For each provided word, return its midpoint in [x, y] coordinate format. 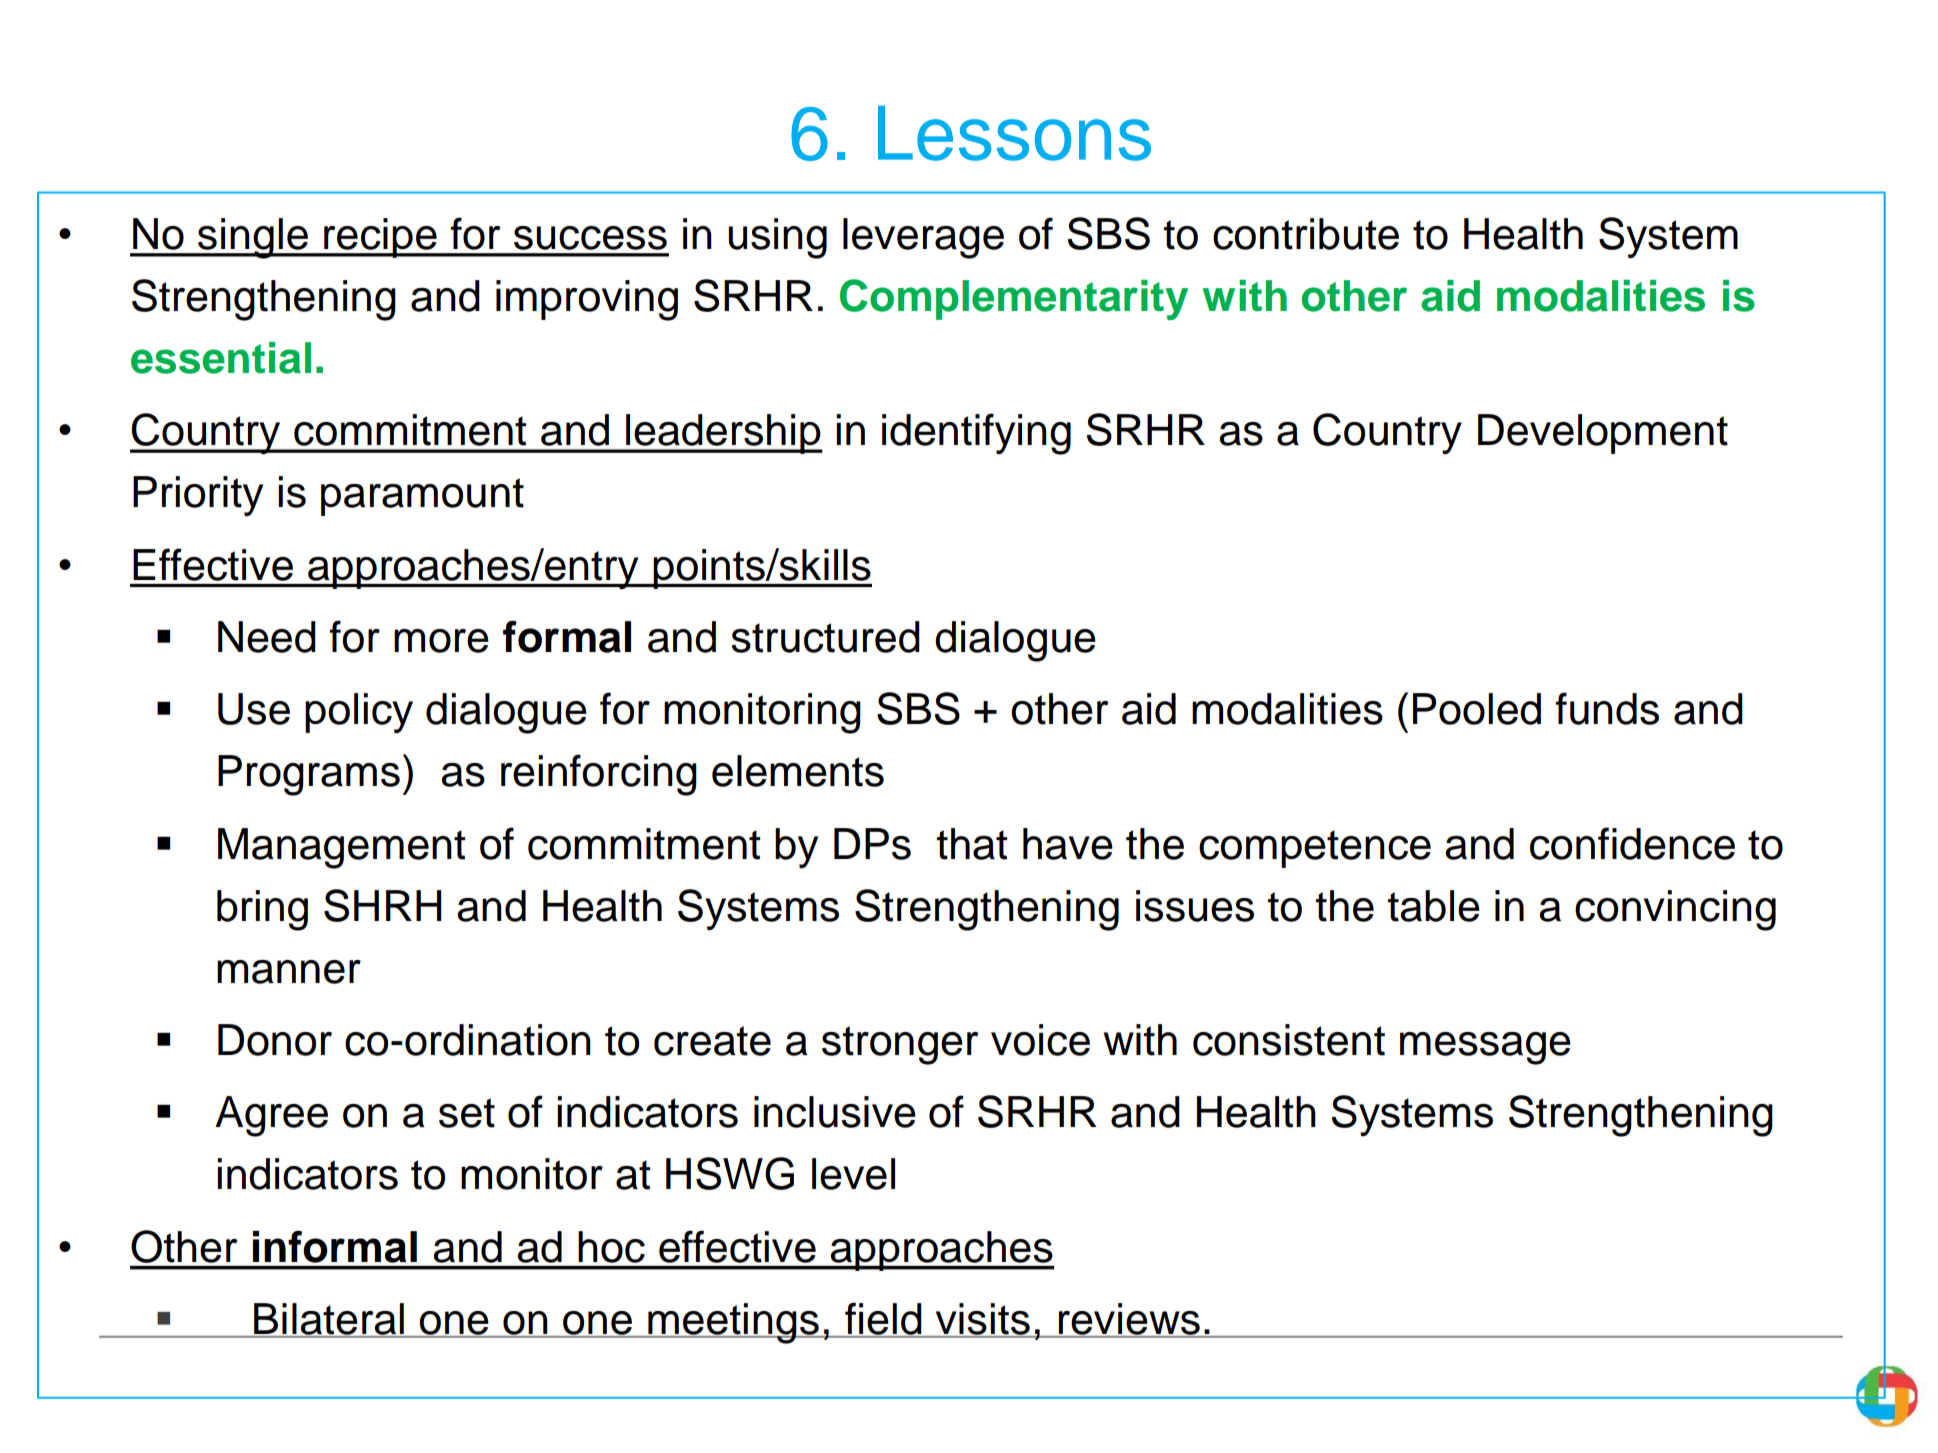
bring [262, 910]
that [972, 844]
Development [1603, 434]
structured [825, 637]
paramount [422, 497]
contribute [1306, 234]
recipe [380, 238]
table [1434, 906]
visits [982, 1320]
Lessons [1014, 133]
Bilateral [329, 1320]
